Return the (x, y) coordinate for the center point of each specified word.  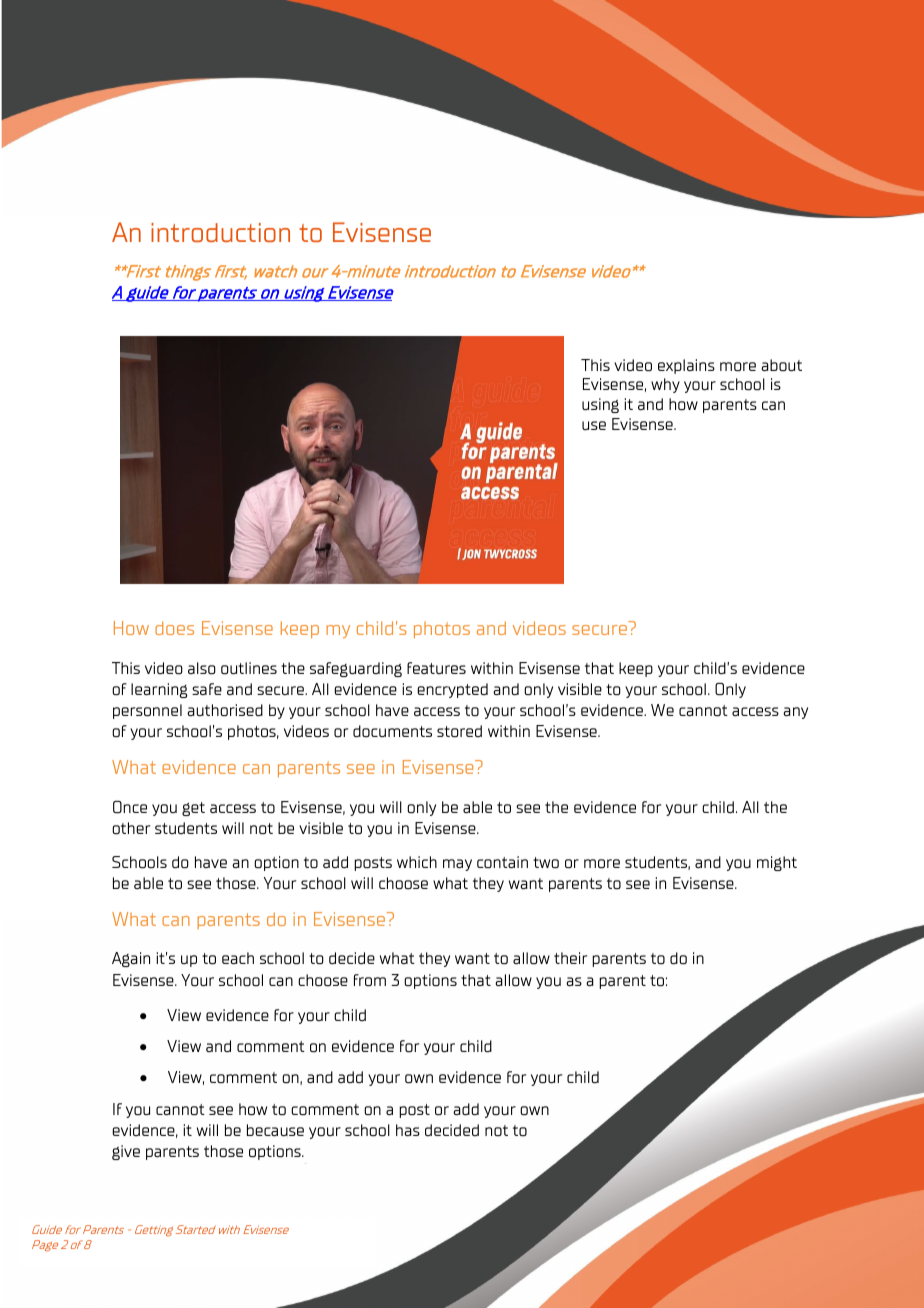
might (777, 863)
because (275, 1130)
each (238, 958)
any (795, 713)
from (370, 980)
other (131, 828)
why (665, 385)
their (570, 958)
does (174, 628)
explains (686, 366)
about (781, 365)
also (202, 668)
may (457, 865)
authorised (225, 710)
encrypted (452, 690)
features (436, 668)
